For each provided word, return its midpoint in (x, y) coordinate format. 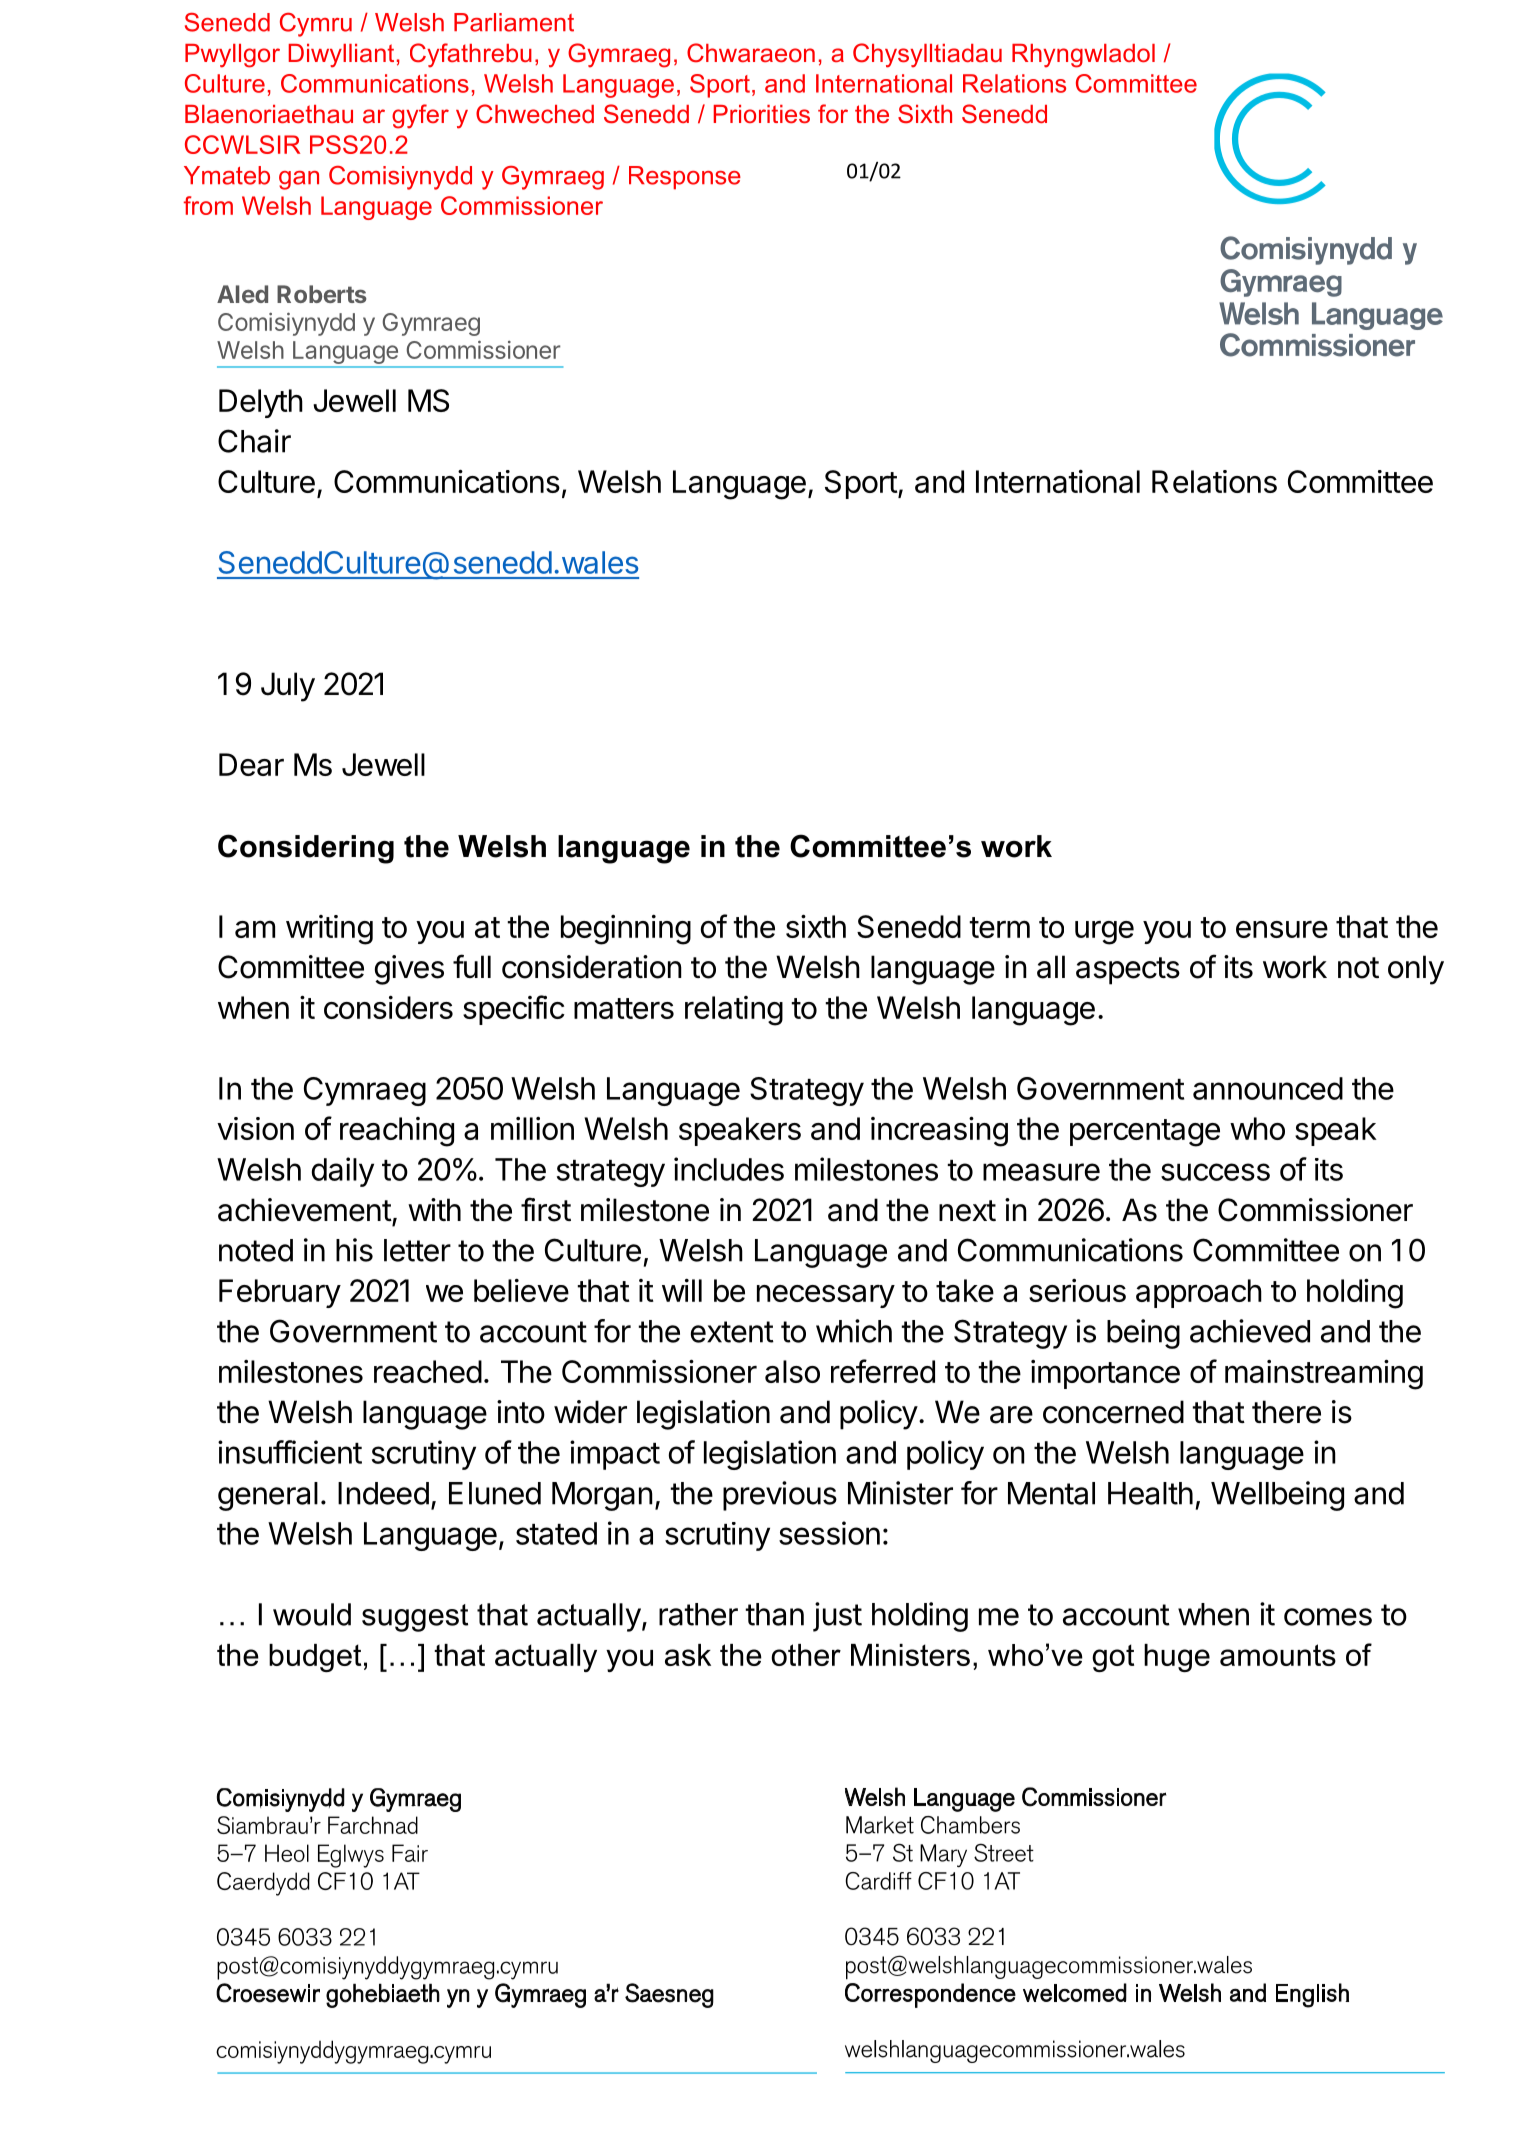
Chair (254, 441)
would (312, 1614)
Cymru (316, 25)
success (1215, 1172)
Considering (306, 849)
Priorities (762, 114)
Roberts (322, 294)
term (999, 927)
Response (685, 178)
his (354, 1250)
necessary (826, 1296)
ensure (1282, 929)
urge (1104, 933)
